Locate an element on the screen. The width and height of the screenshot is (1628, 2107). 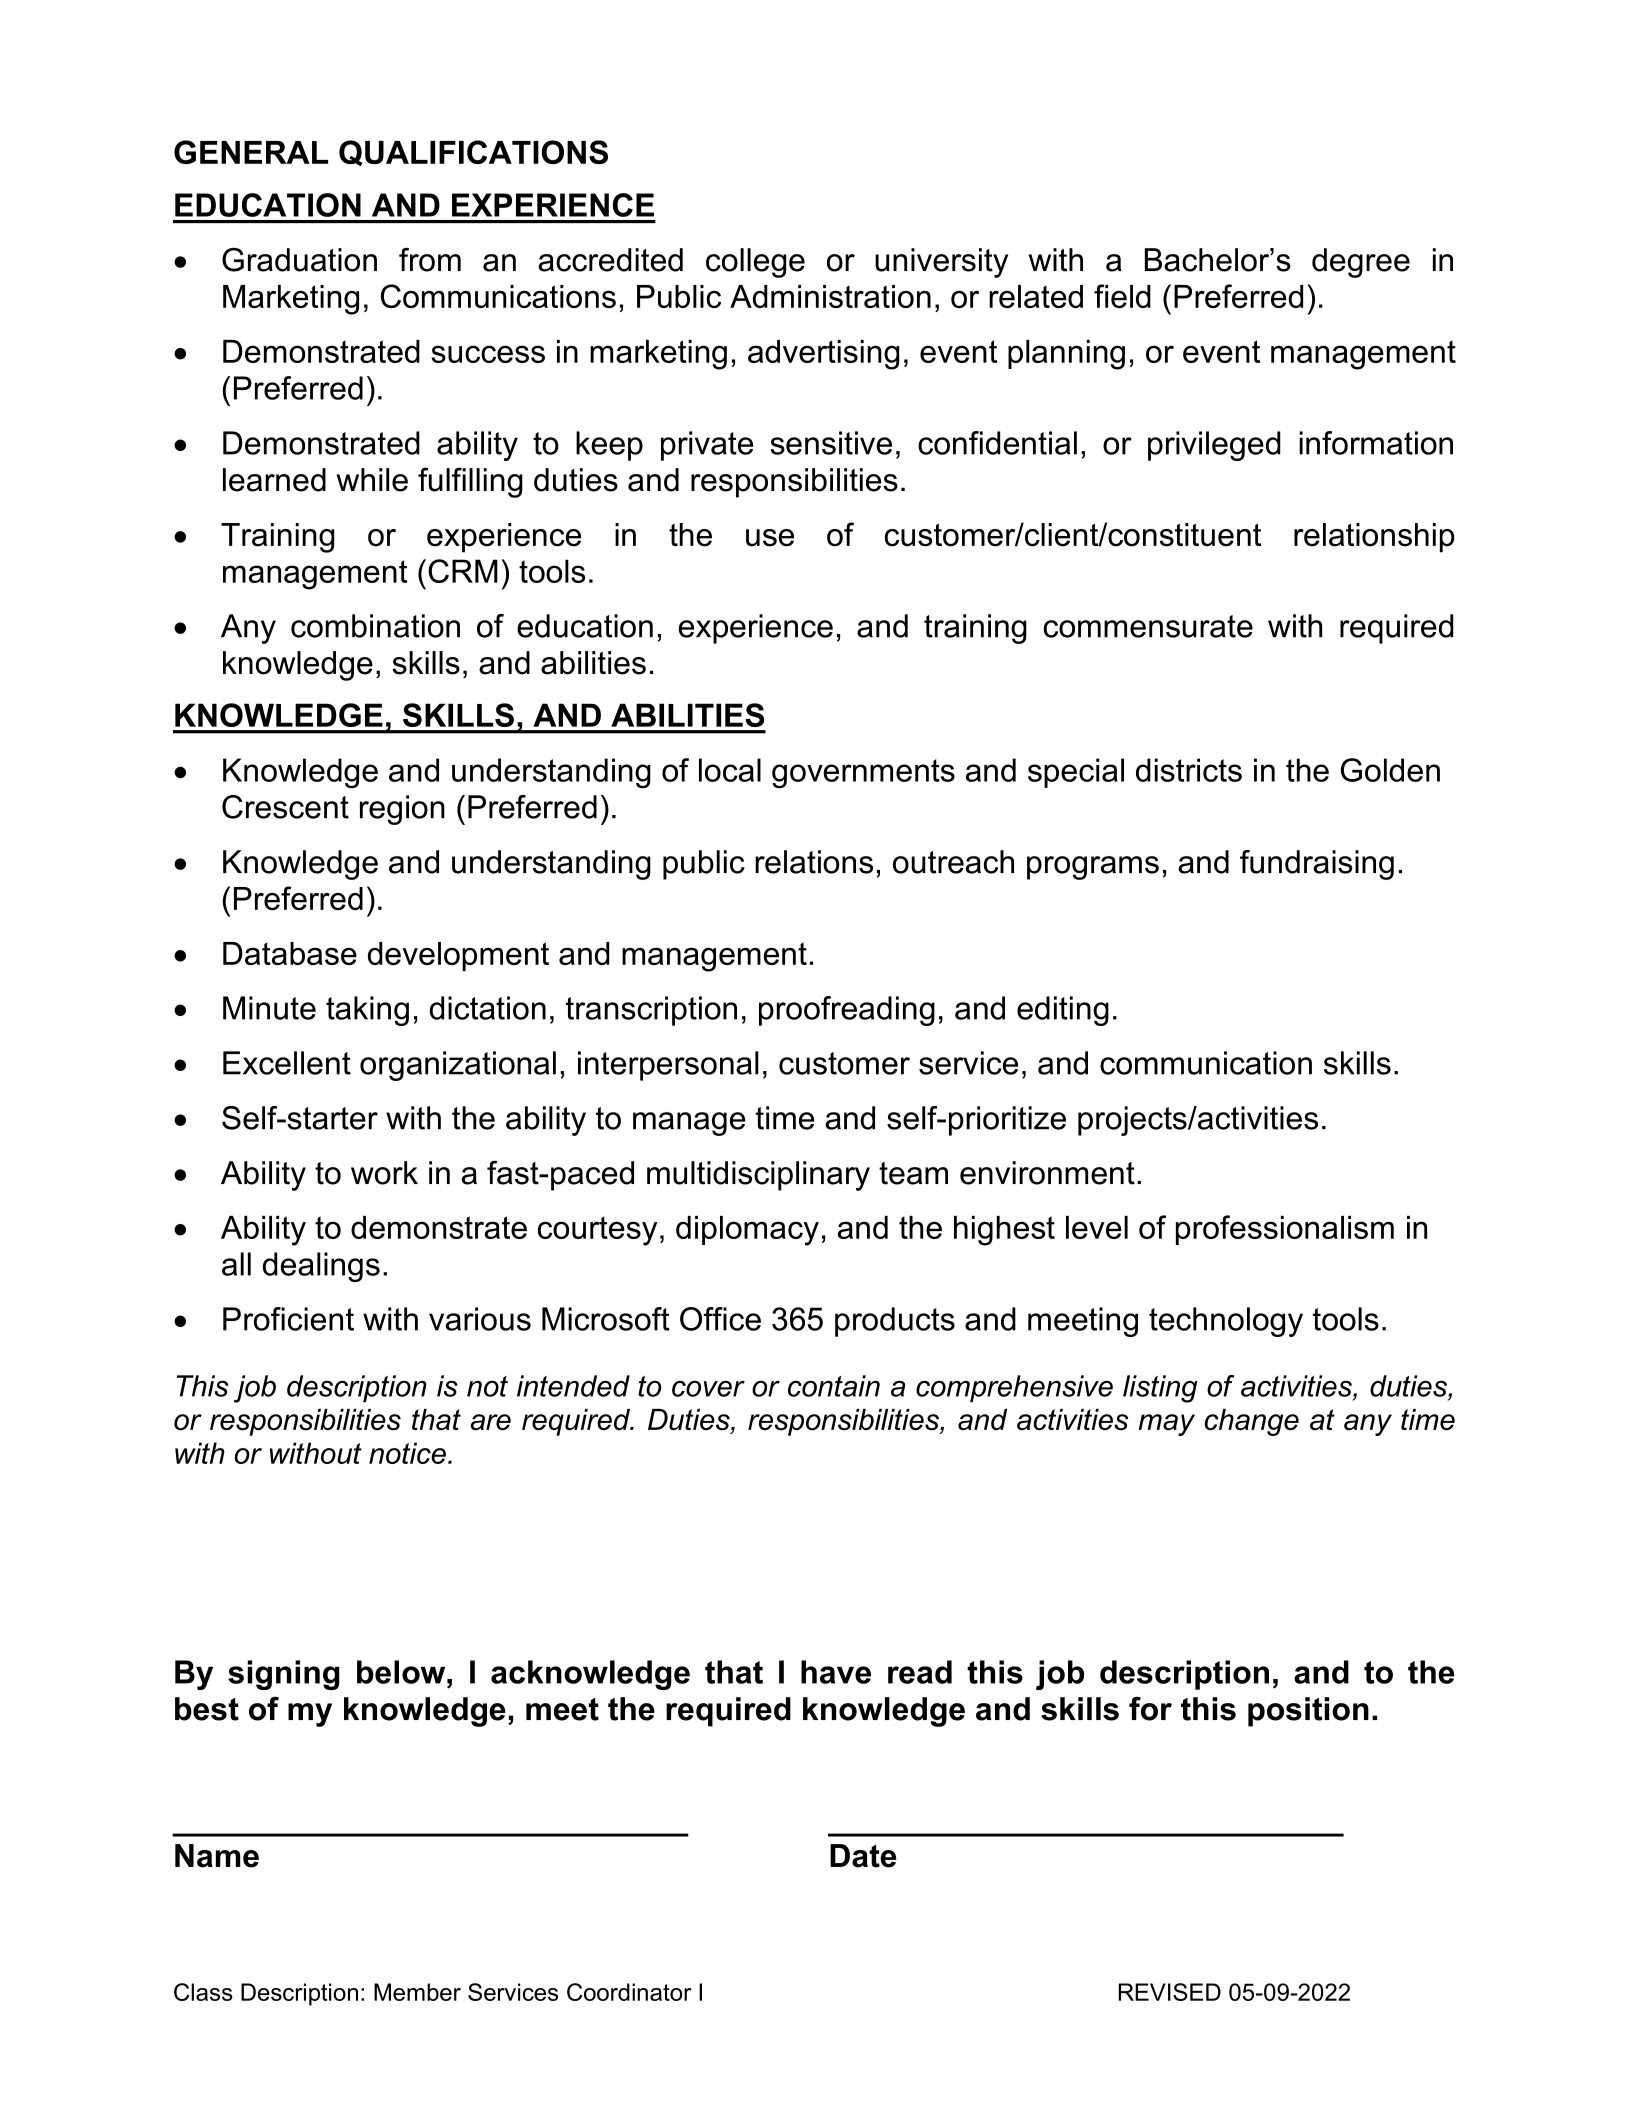
districts is located at coordinates (1189, 770).
